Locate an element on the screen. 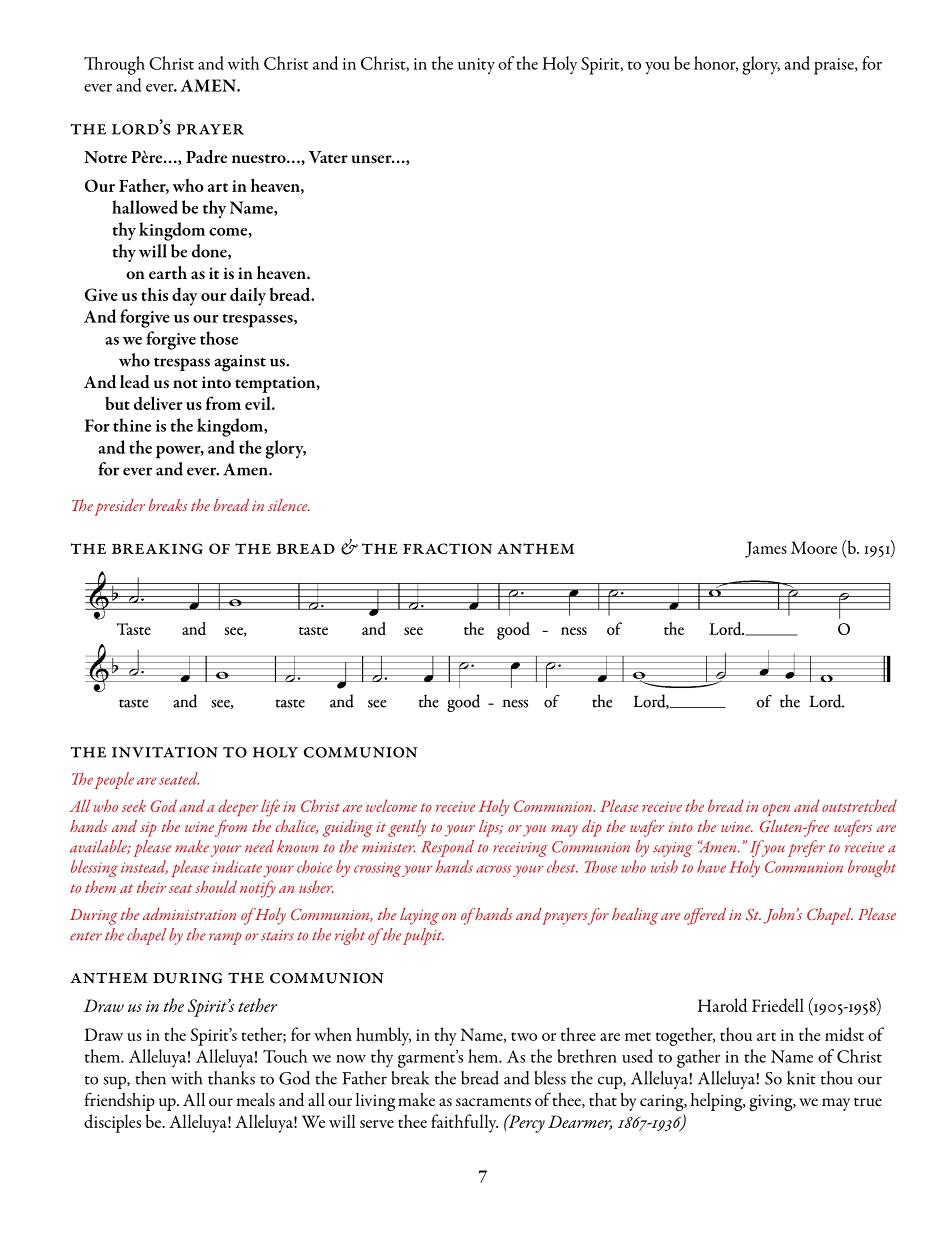 Image resolution: width=952 pixels, height=1233 pixels. then is located at coordinates (150, 1078).
